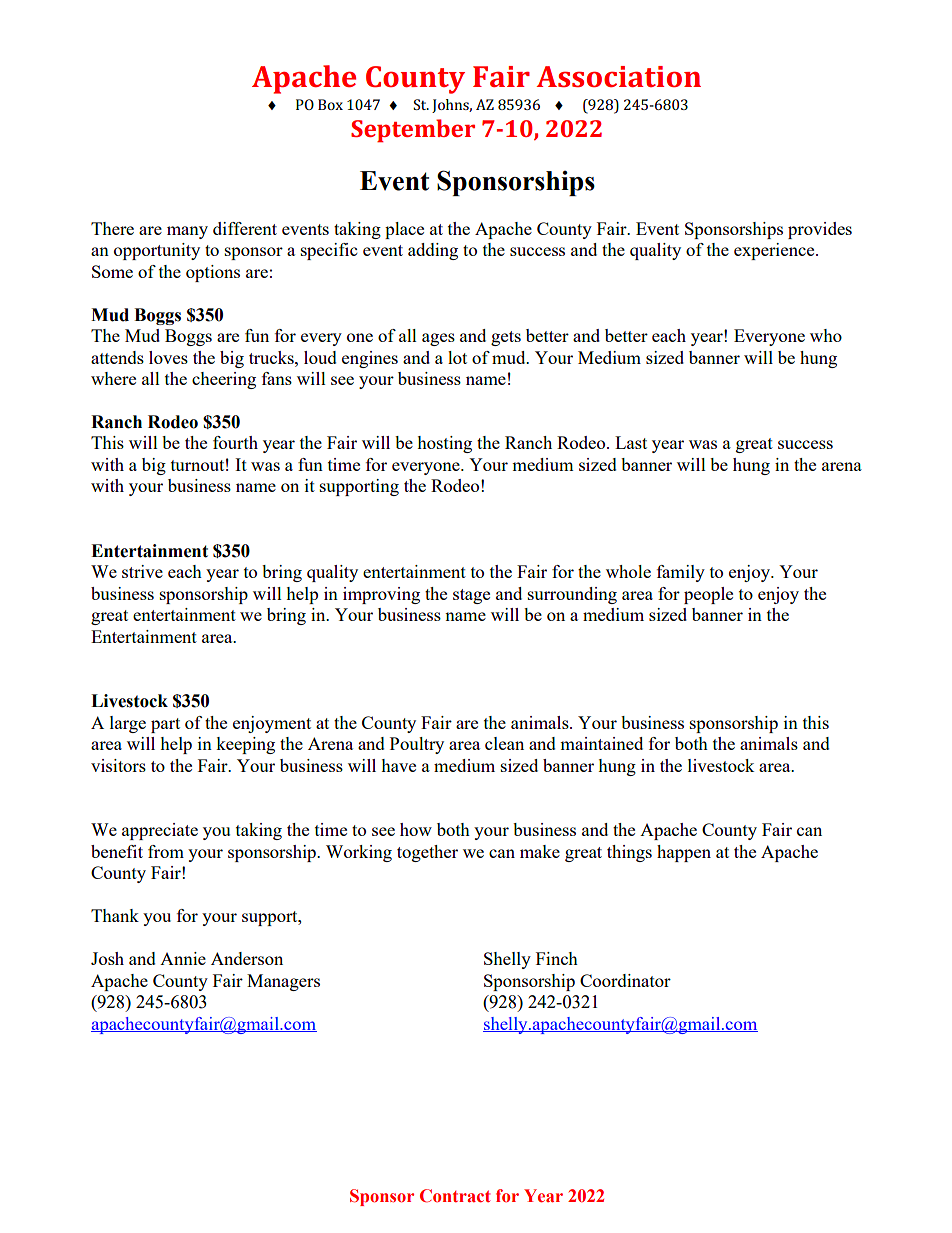 This screenshot has height=1233, width=952. I want to click on clean, so click(504, 743).
